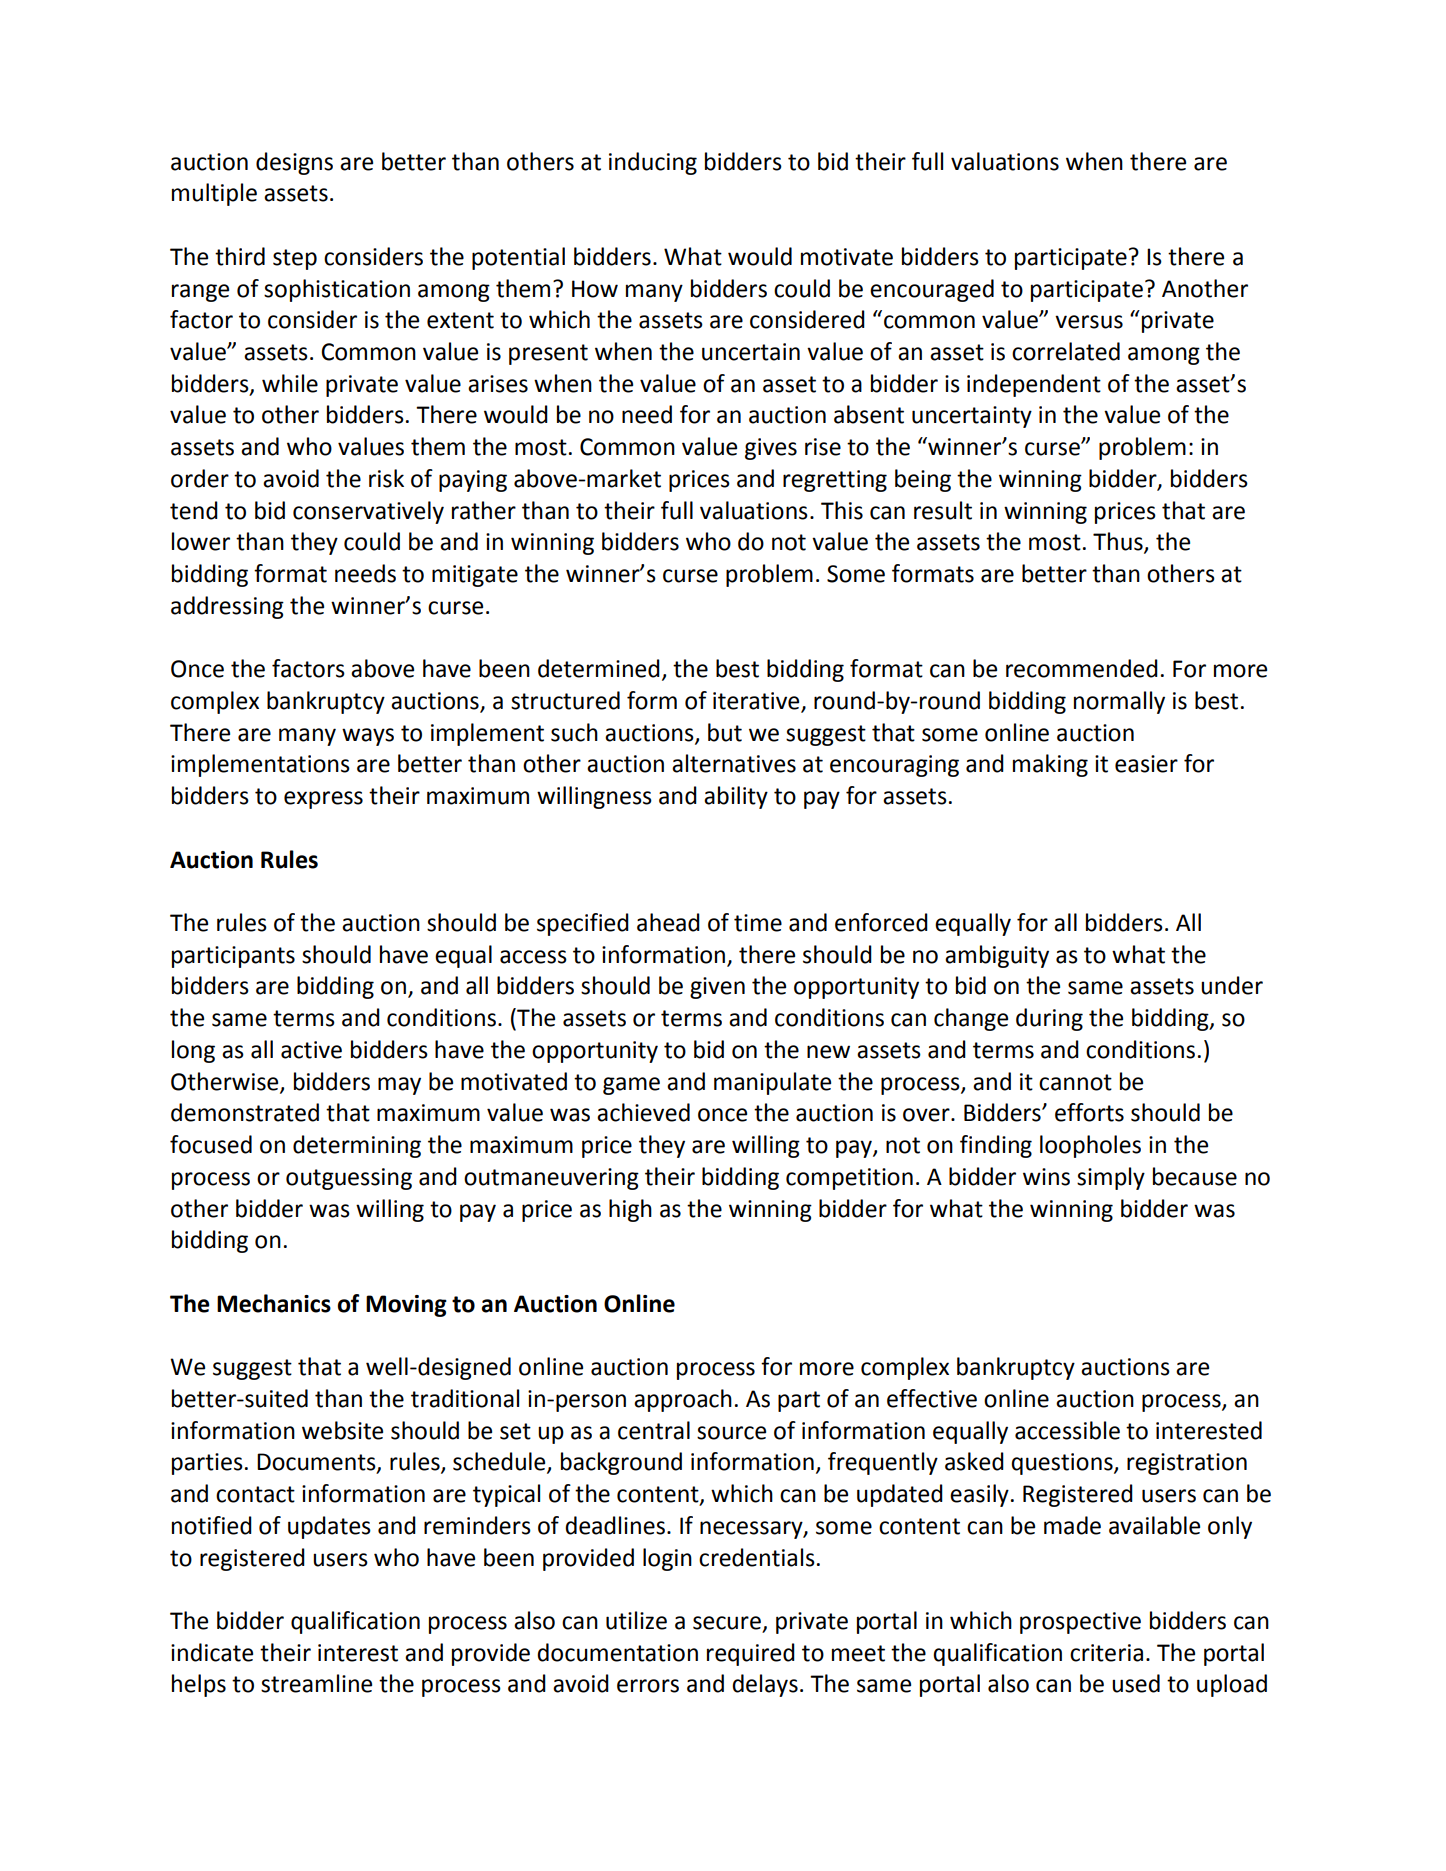 The width and height of the screenshot is (1446, 1871). I want to click on versus, so click(1089, 322).
